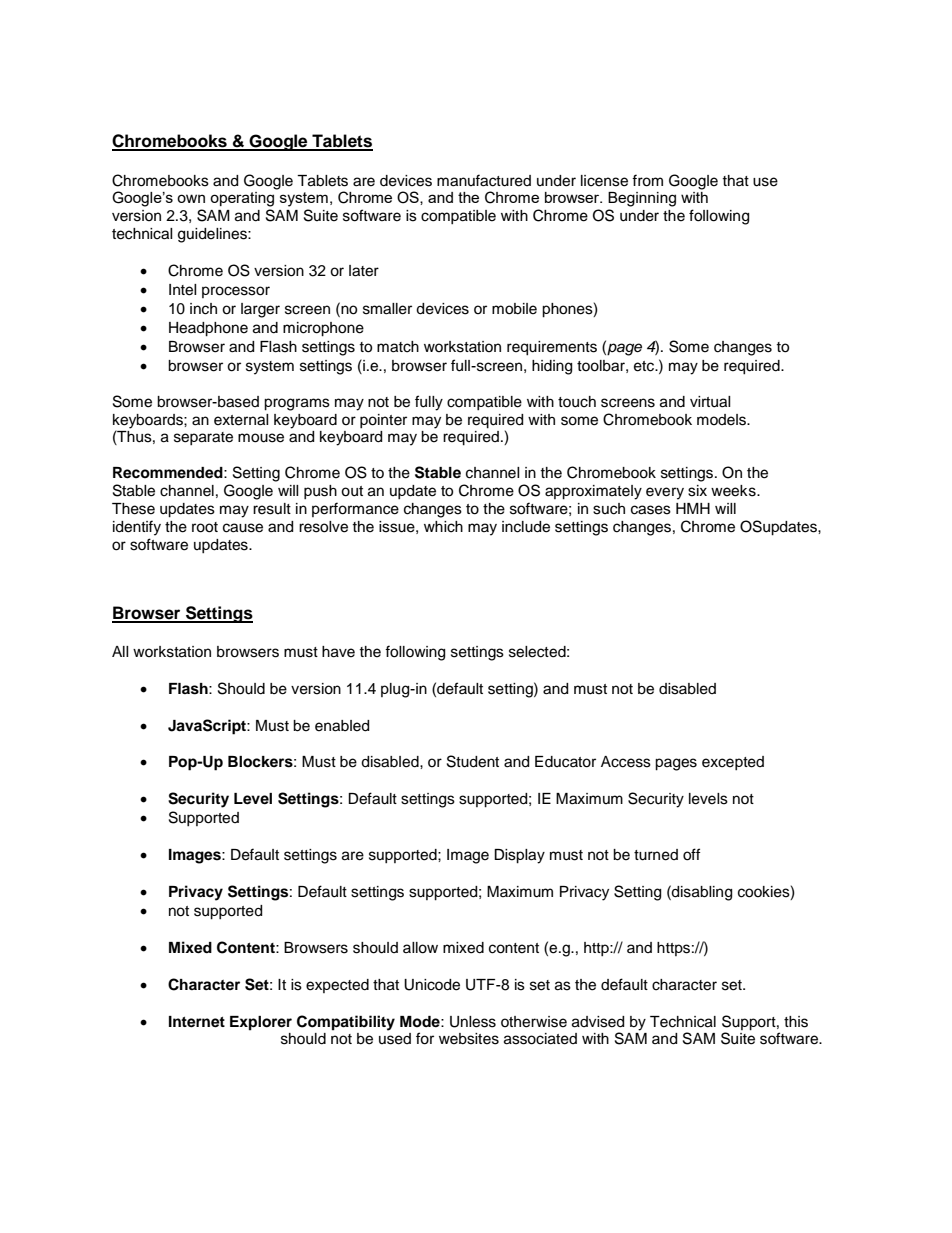 This screenshot has width=952, height=1233. Describe the element at coordinates (642, 199) in the screenshot. I see `Beginning` at that location.
